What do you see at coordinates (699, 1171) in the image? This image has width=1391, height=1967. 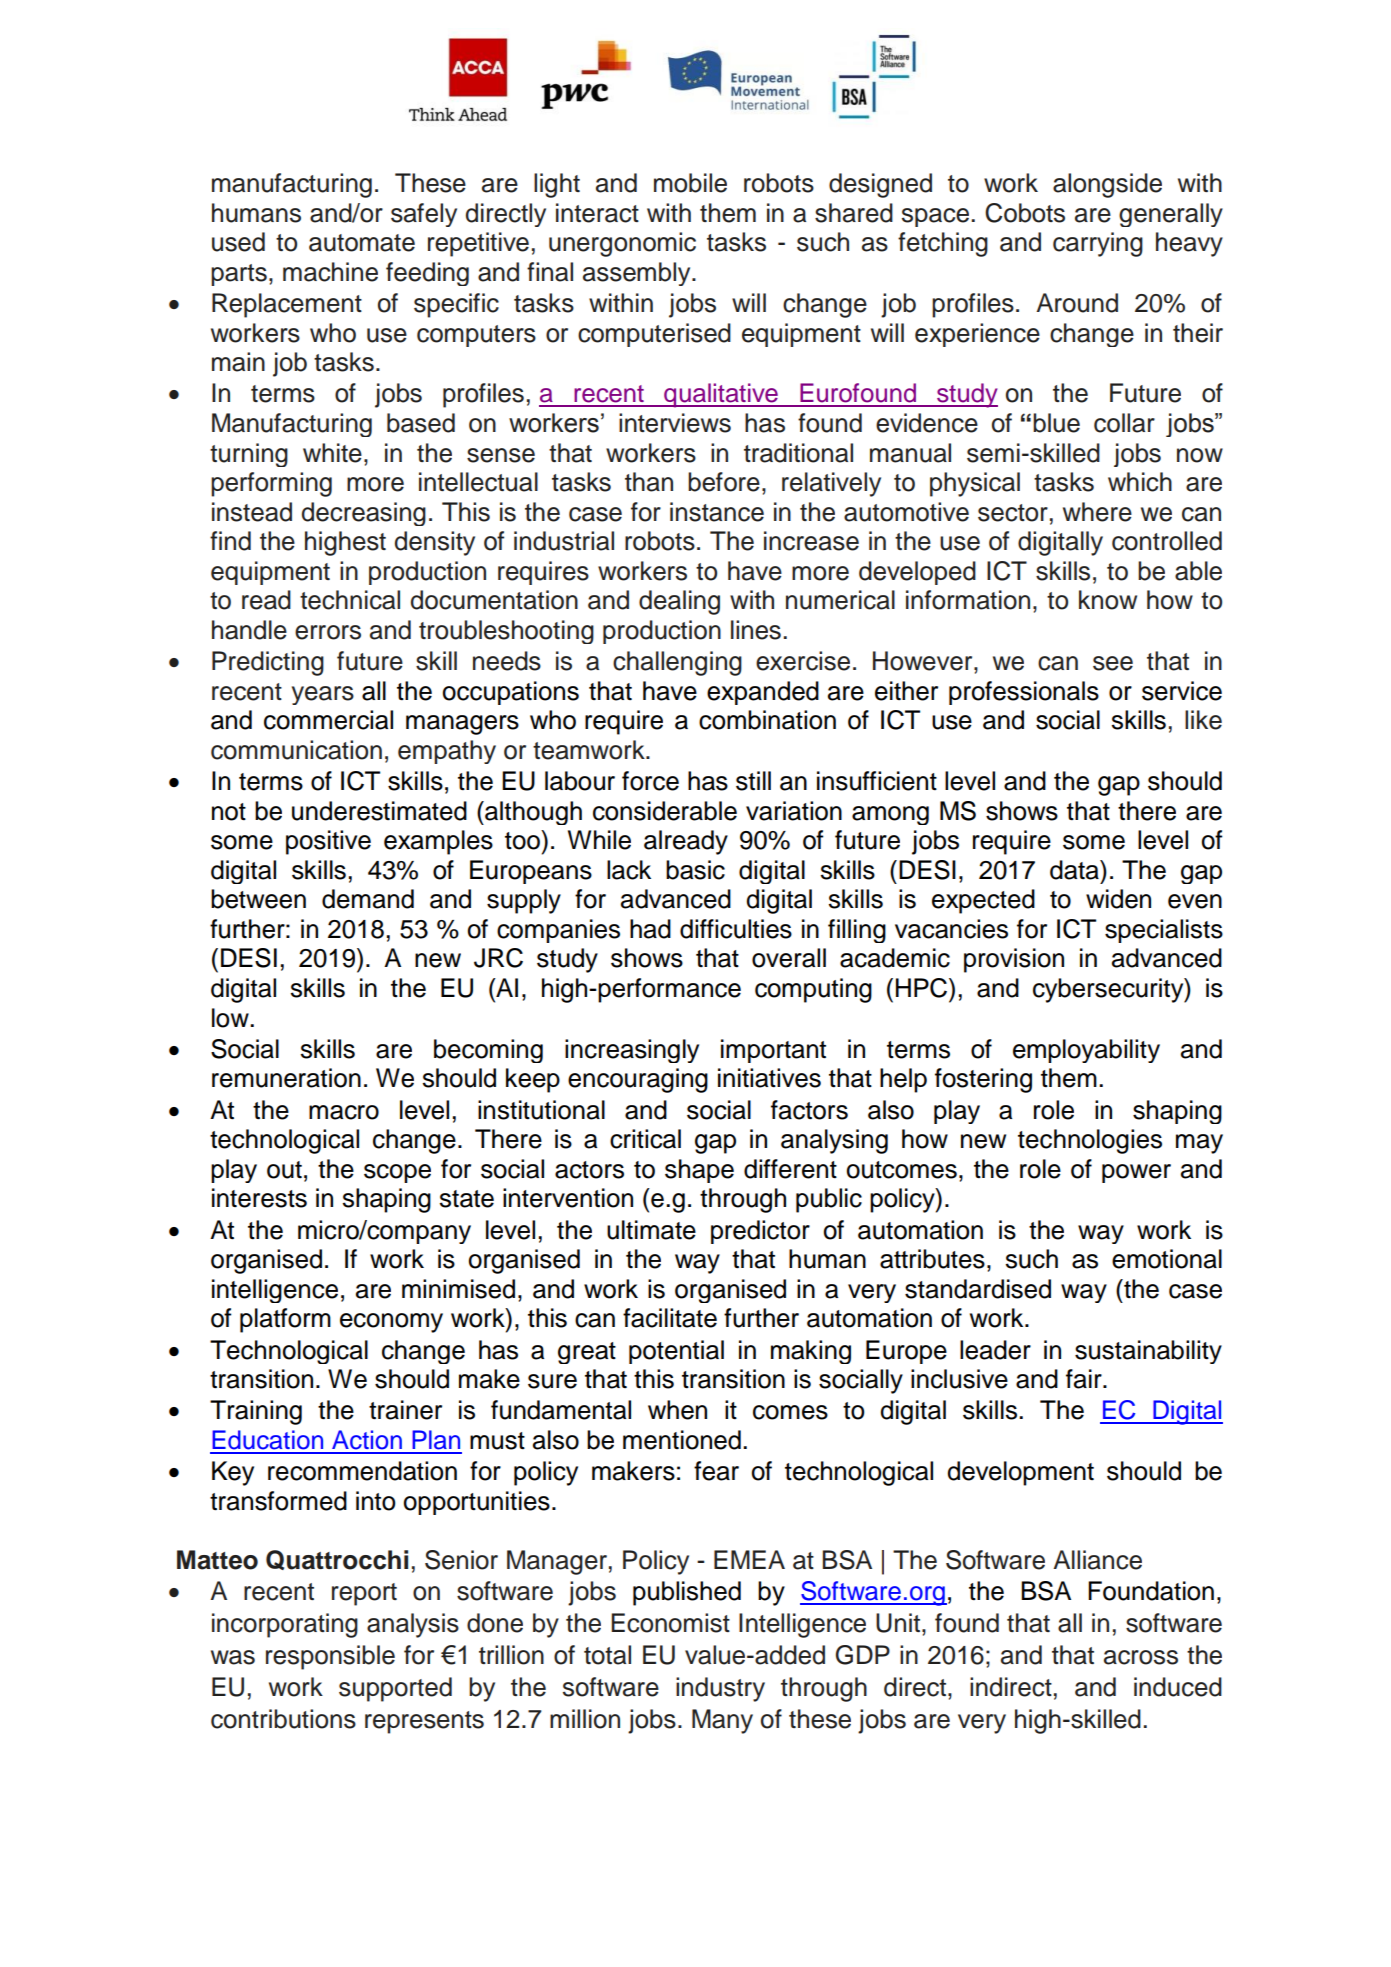 I see `shape` at bounding box center [699, 1171].
